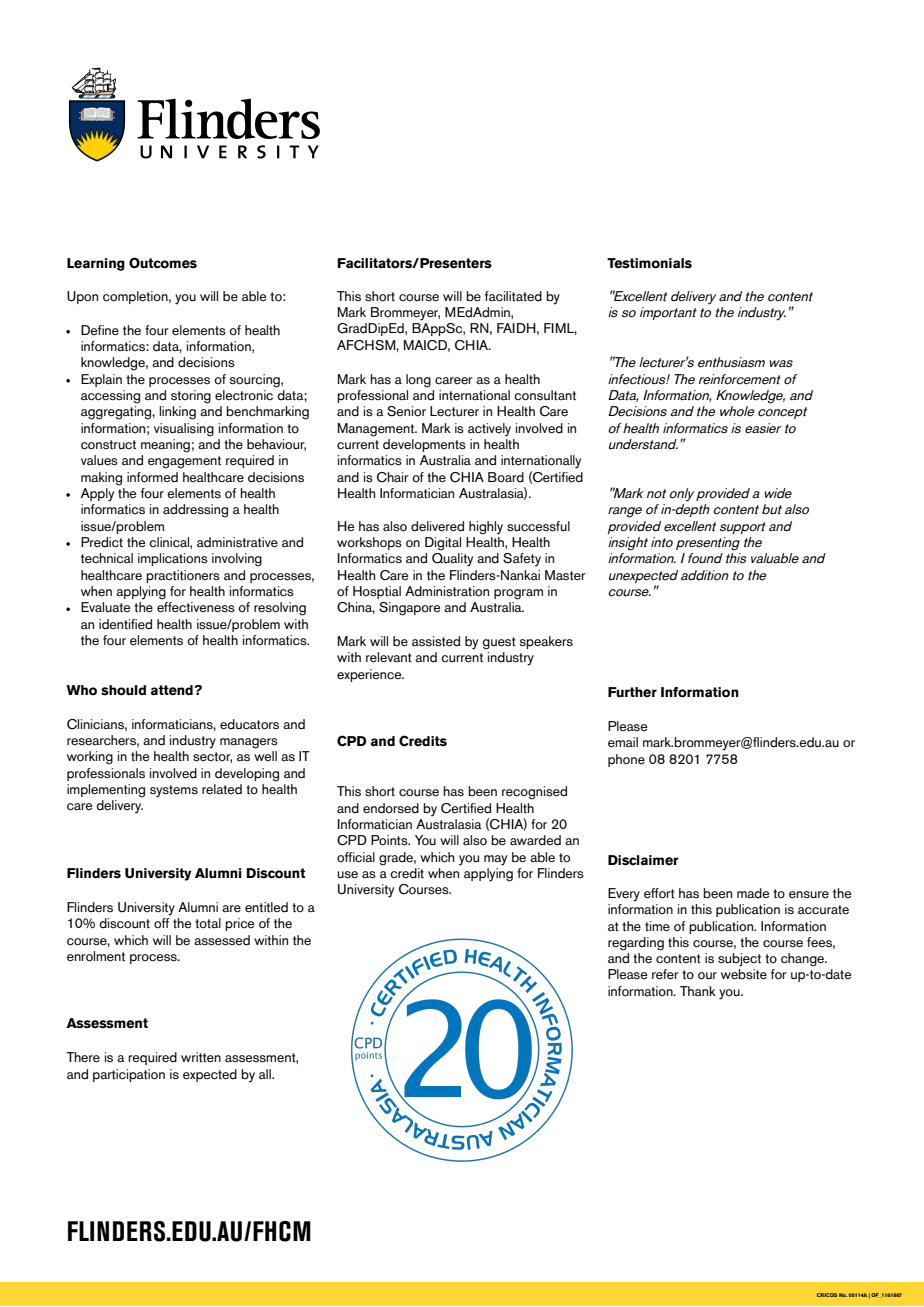 This page has height=1307, width=924. I want to click on Outcomes, so click(163, 263).
